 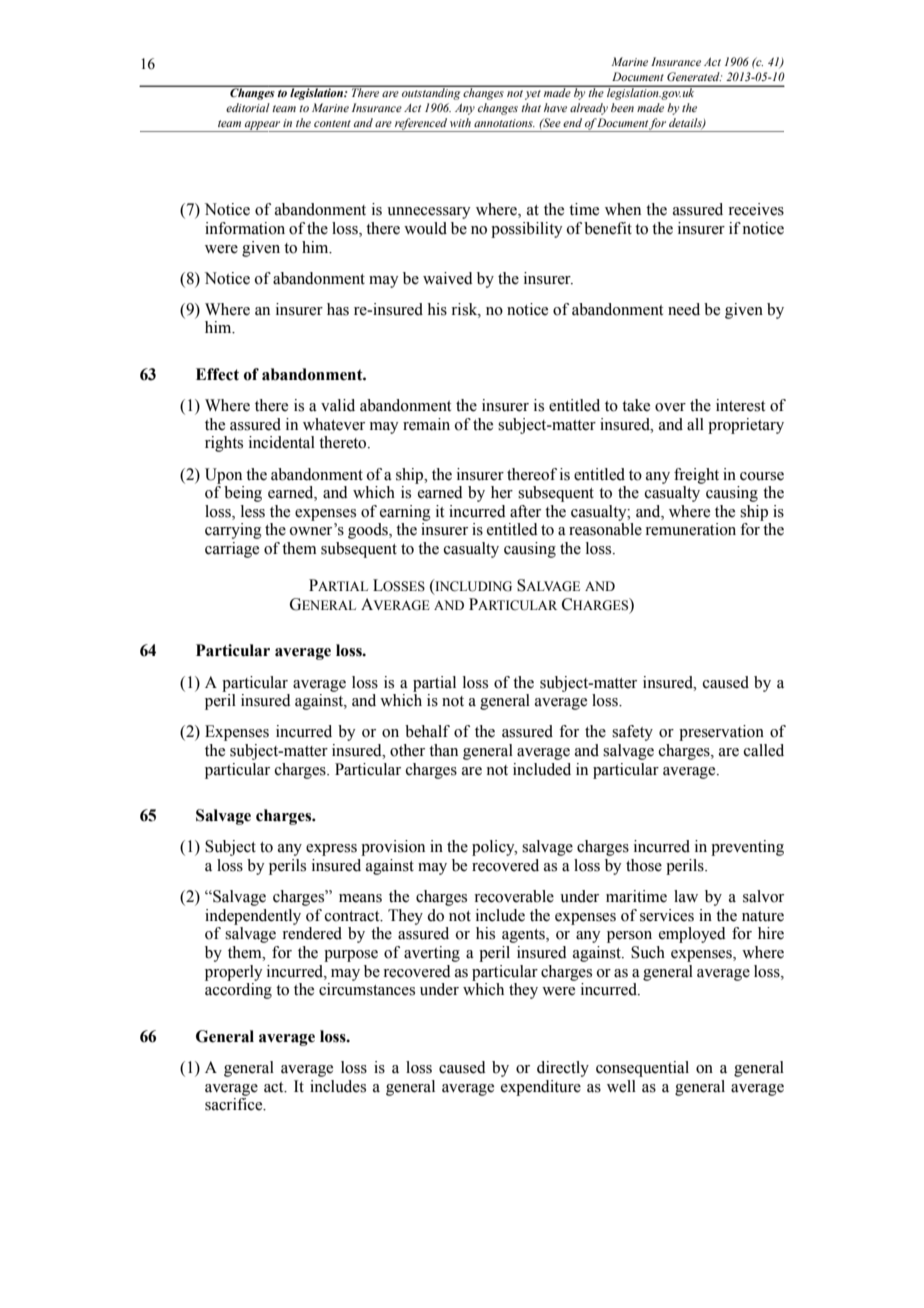 What do you see at coordinates (331, 850) in the screenshot?
I see `express` at bounding box center [331, 850].
